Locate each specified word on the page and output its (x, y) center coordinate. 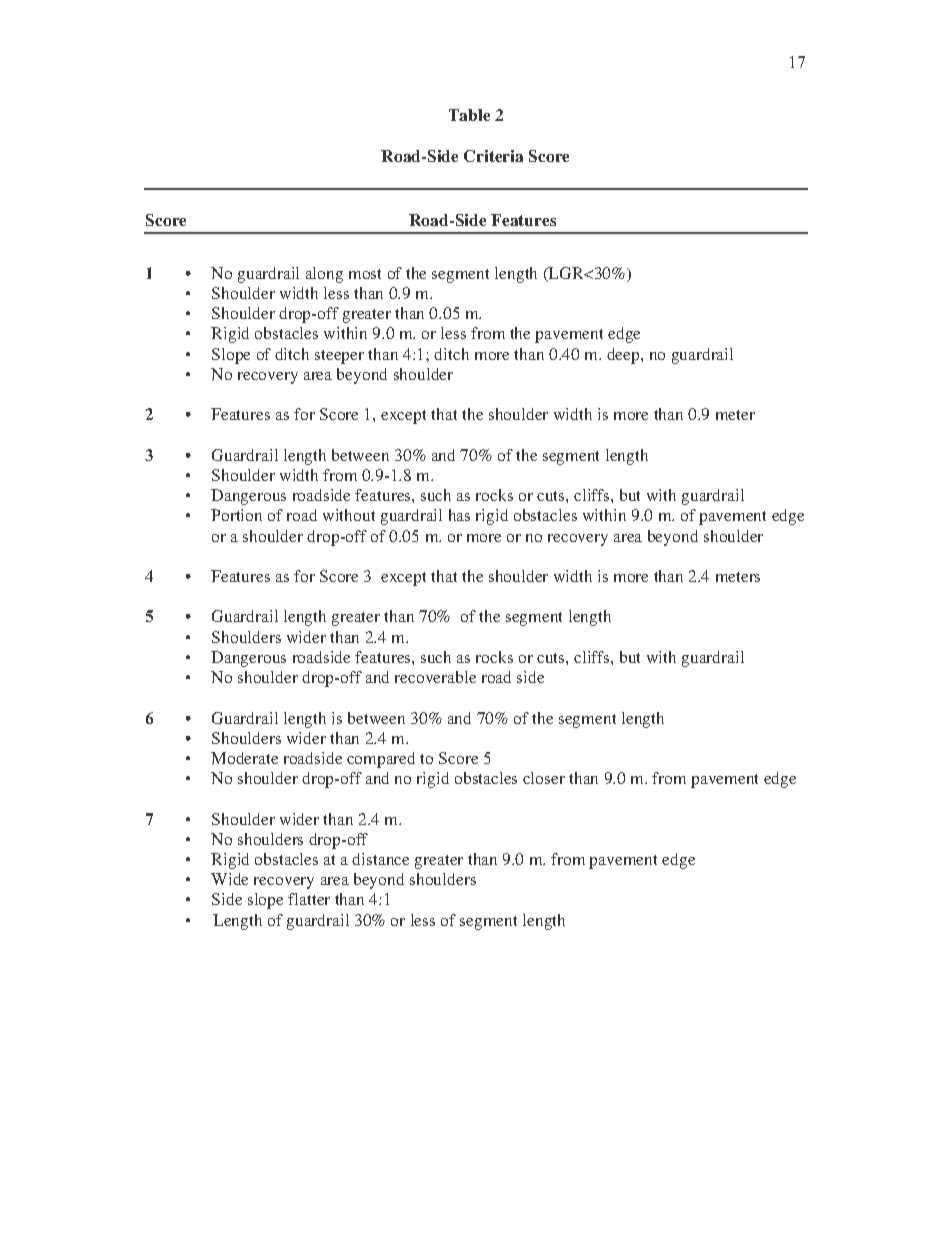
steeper (339, 357)
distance (380, 859)
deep (624, 356)
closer (544, 778)
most (365, 274)
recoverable (435, 677)
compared (381, 760)
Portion (236, 515)
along (324, 275)
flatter (309, 899)
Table (469, 115)
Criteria (493, 156)
